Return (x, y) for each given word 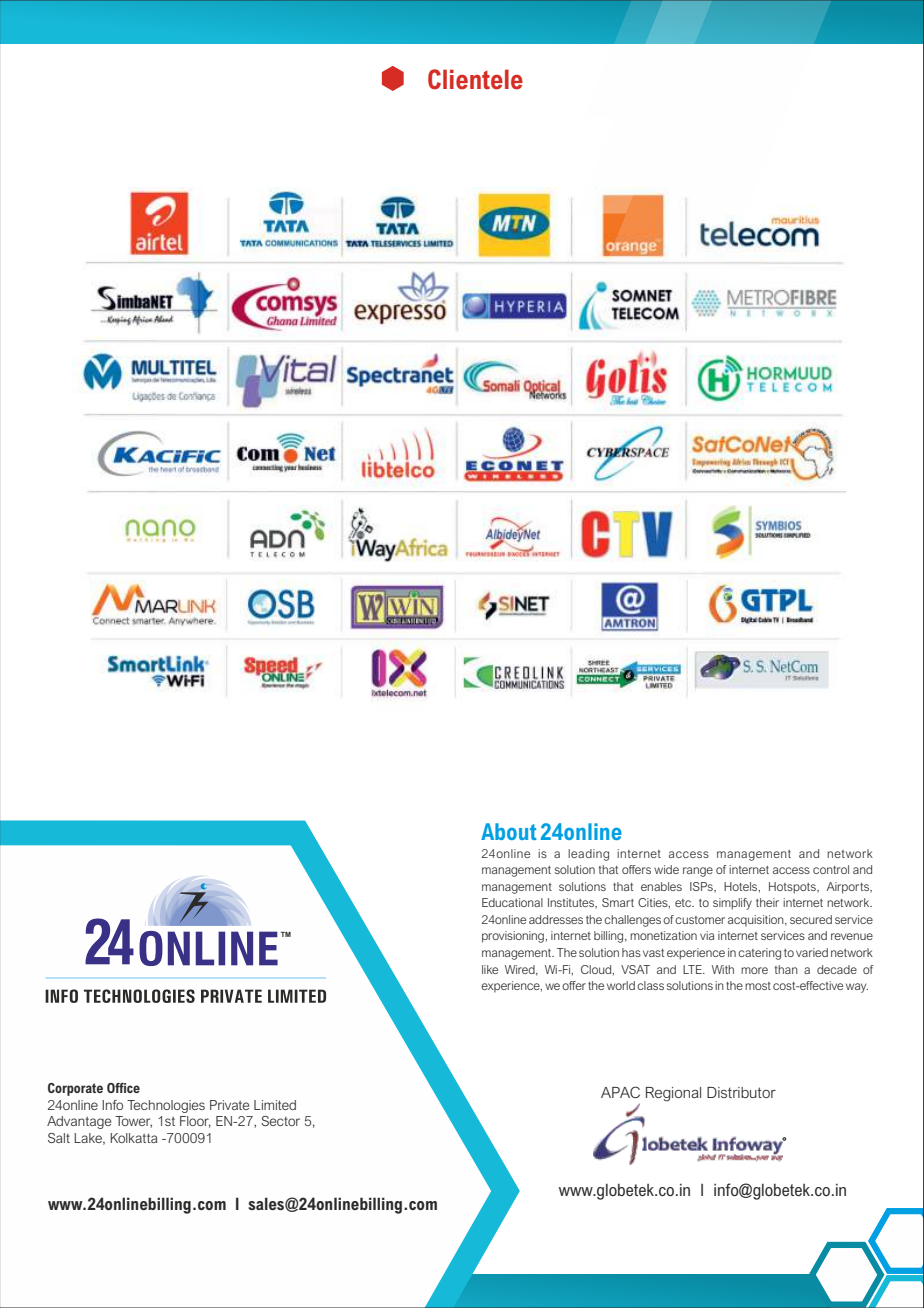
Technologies (166, 1106)
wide (666, 869)
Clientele (475, 79)
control (831, 869)
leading (588, 855)
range (698, 872)
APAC (620, 1092)
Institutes (572, 903)
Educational (512, 902)
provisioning (514, 937)
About (508, 831)
